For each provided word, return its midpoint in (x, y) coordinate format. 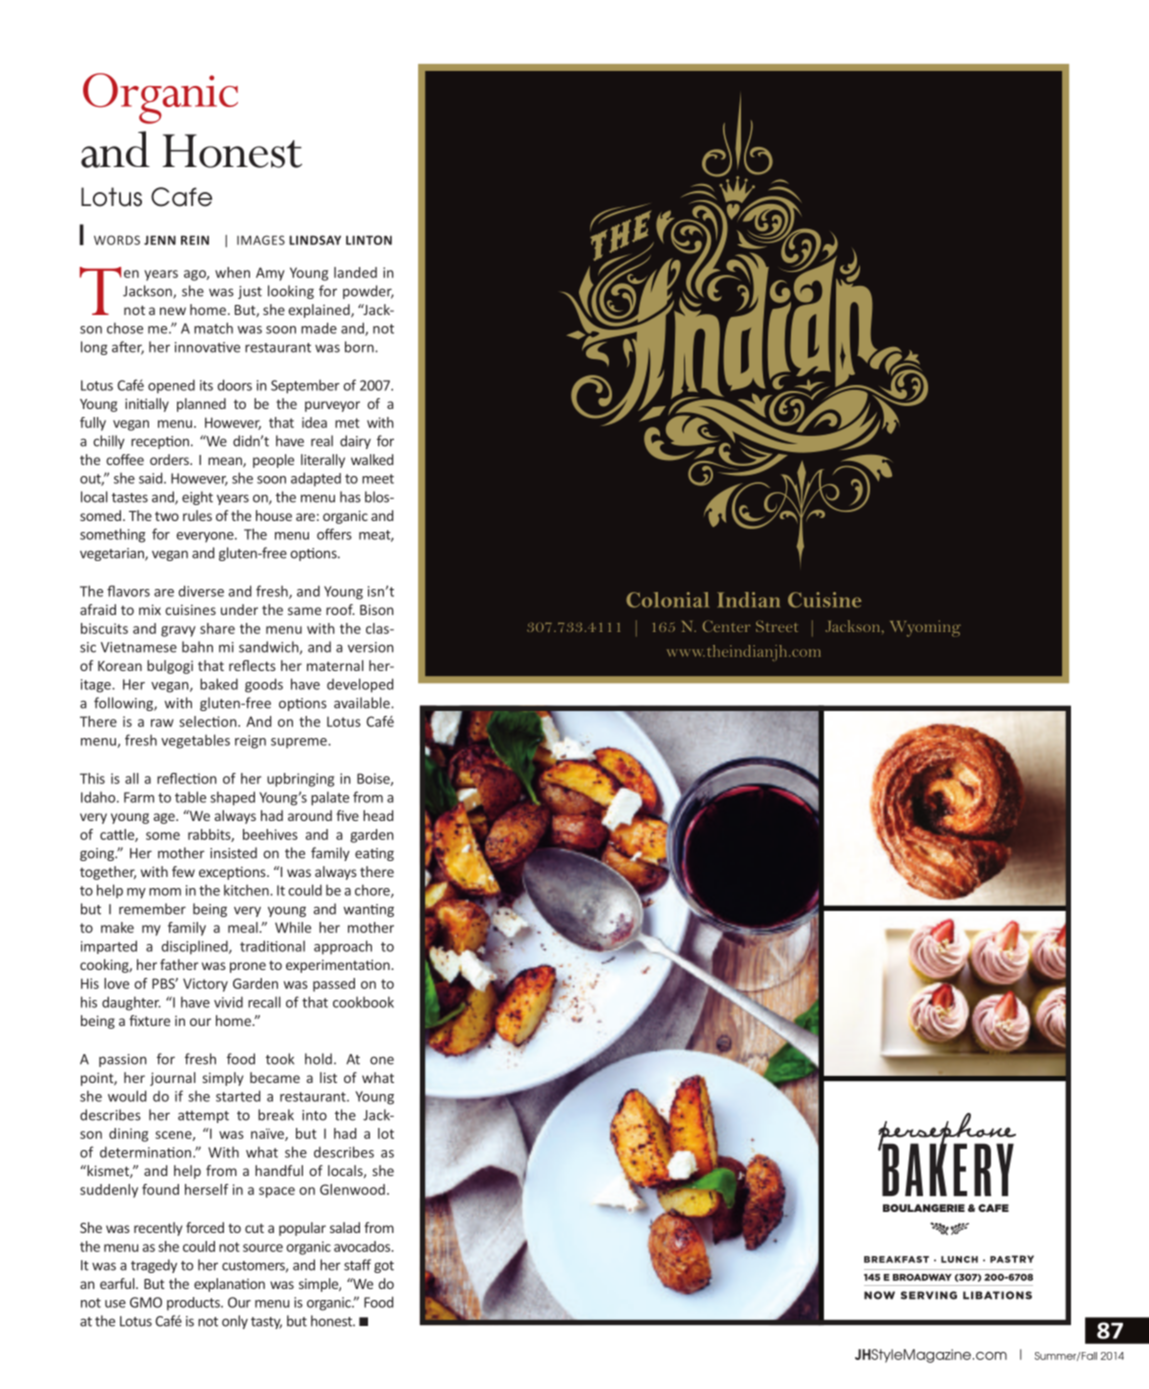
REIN (195, 240)
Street (777, 626)
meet (378, 479)
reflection (187, 778)
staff (357, 1265)
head (378, 815)
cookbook (363, 1002)
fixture (149, 1020)
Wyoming (925, 628)
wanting (369, 910)
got (384, 1267)
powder (368, 292)
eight (197, 498)
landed (355, 272)
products (194, 1304)
